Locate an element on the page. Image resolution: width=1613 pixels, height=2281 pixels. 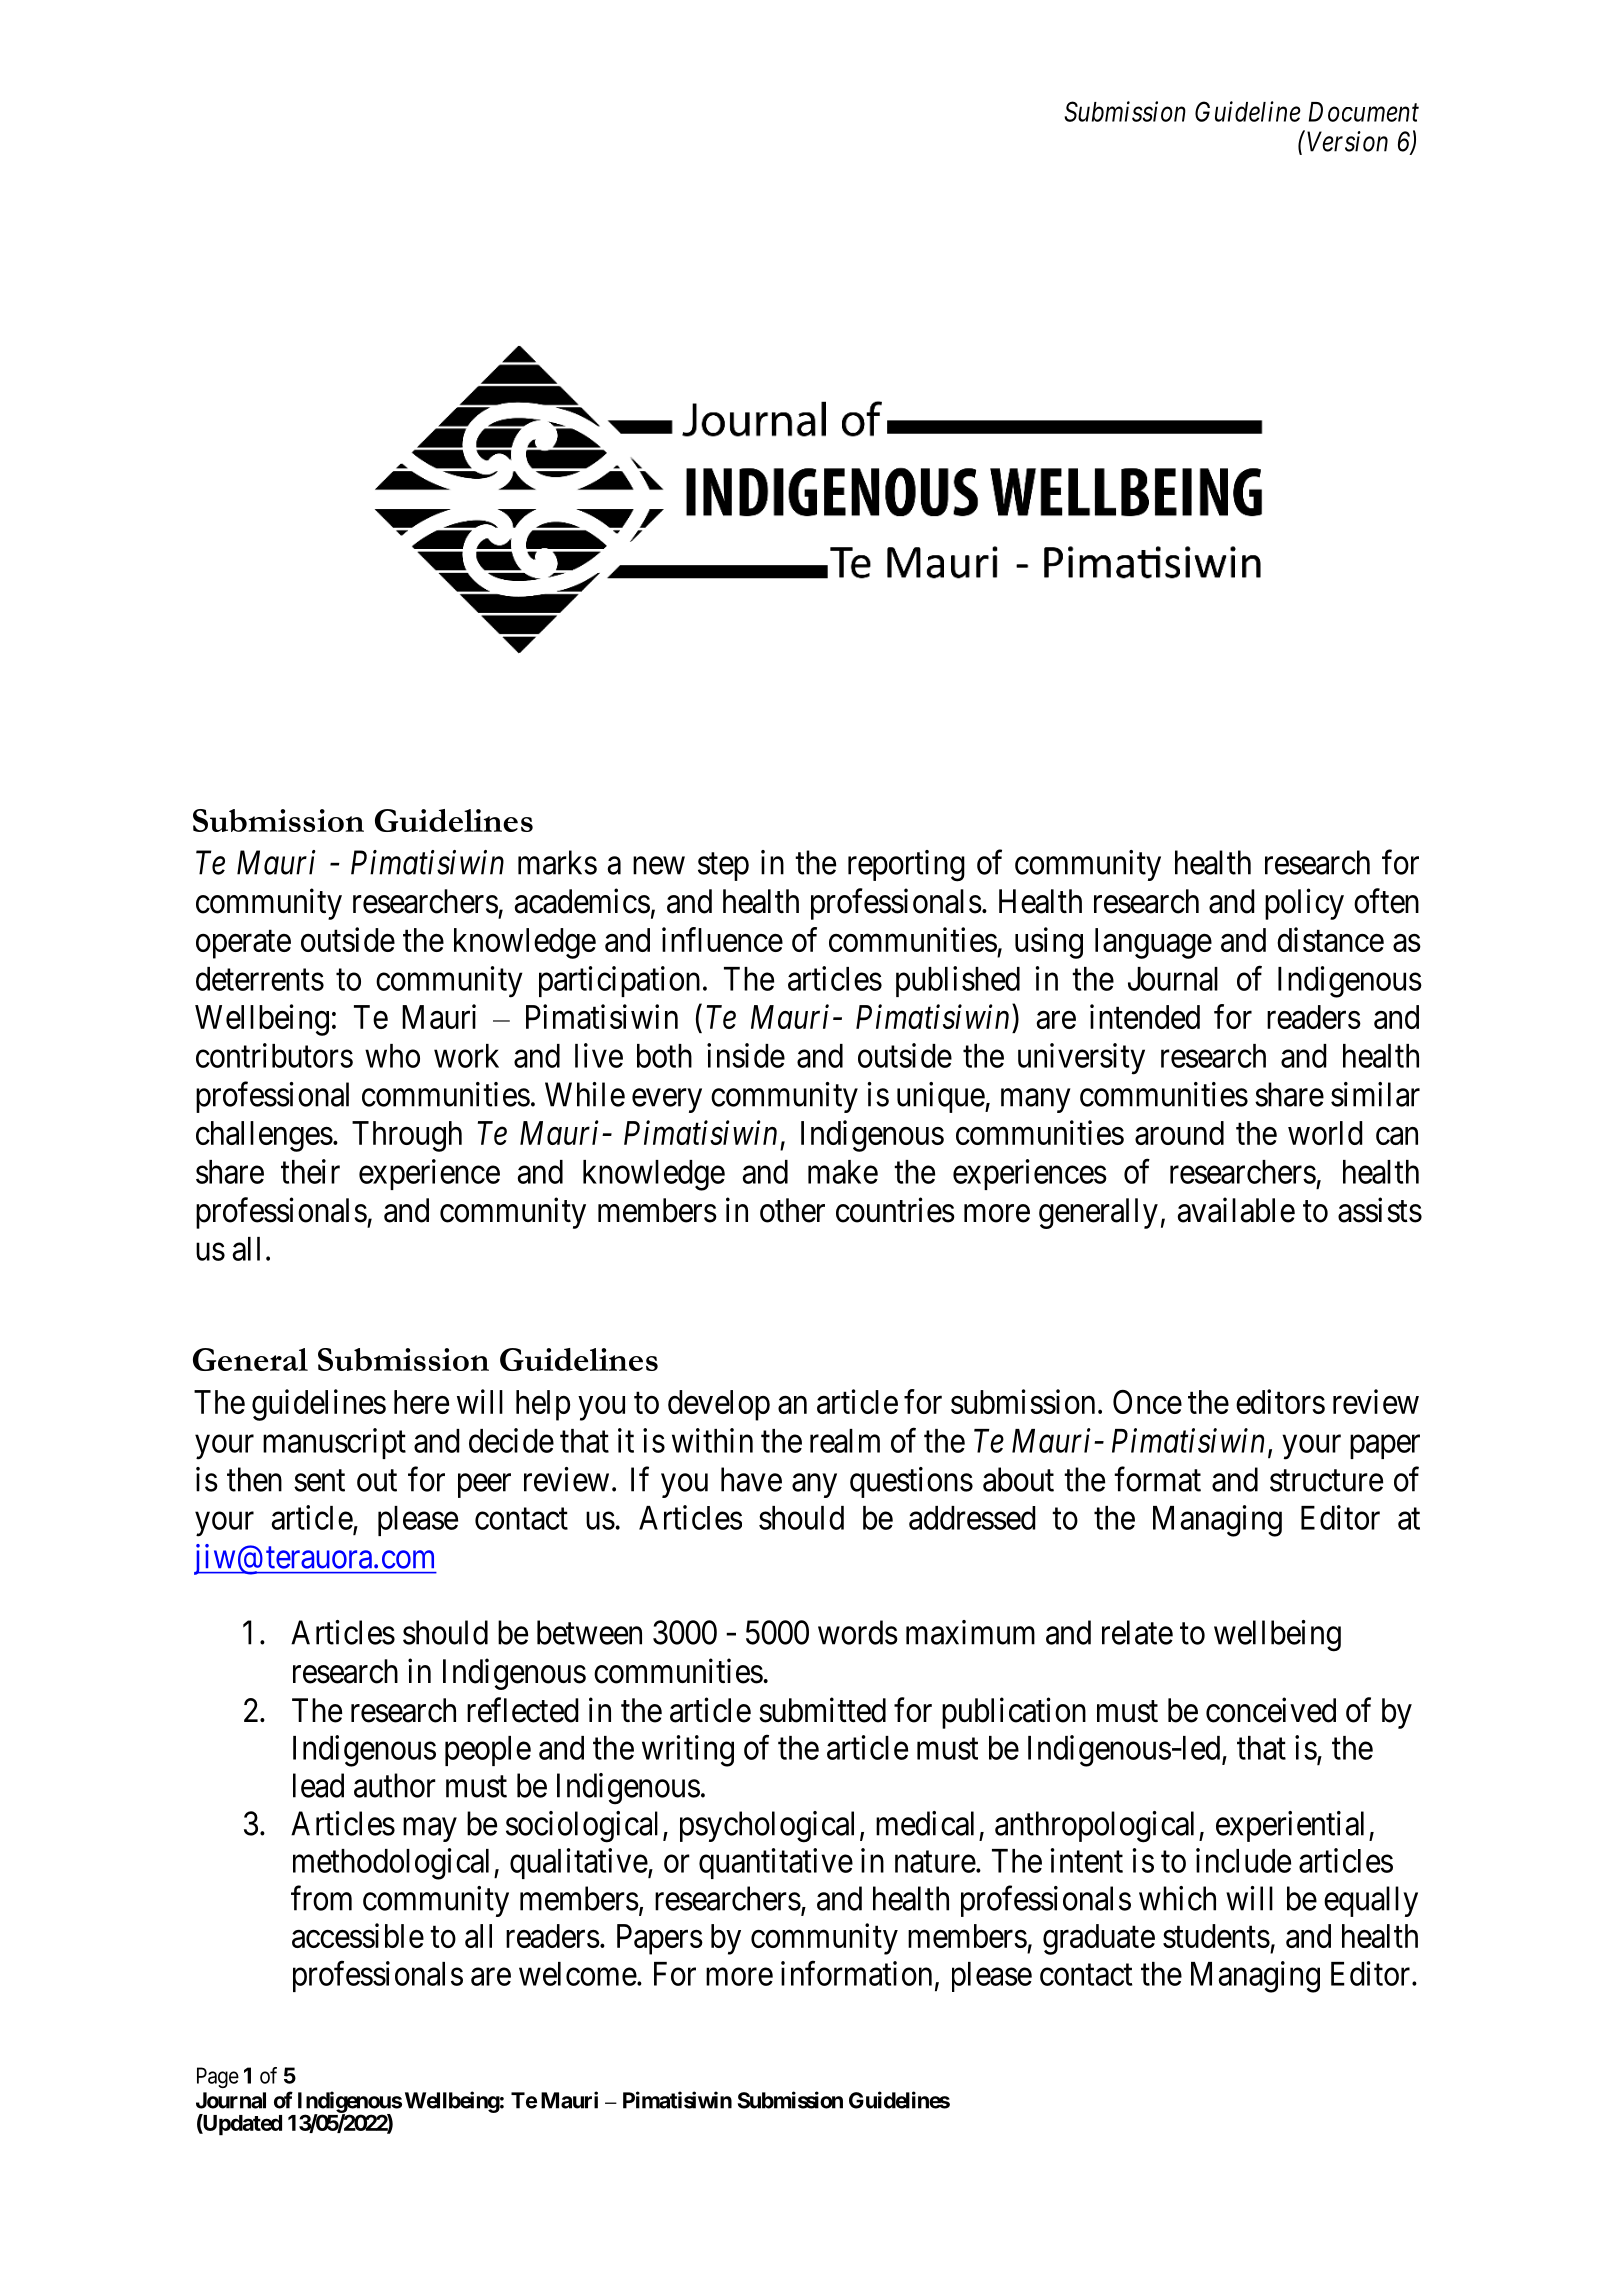
other is located at coordinates (792, 1210).
